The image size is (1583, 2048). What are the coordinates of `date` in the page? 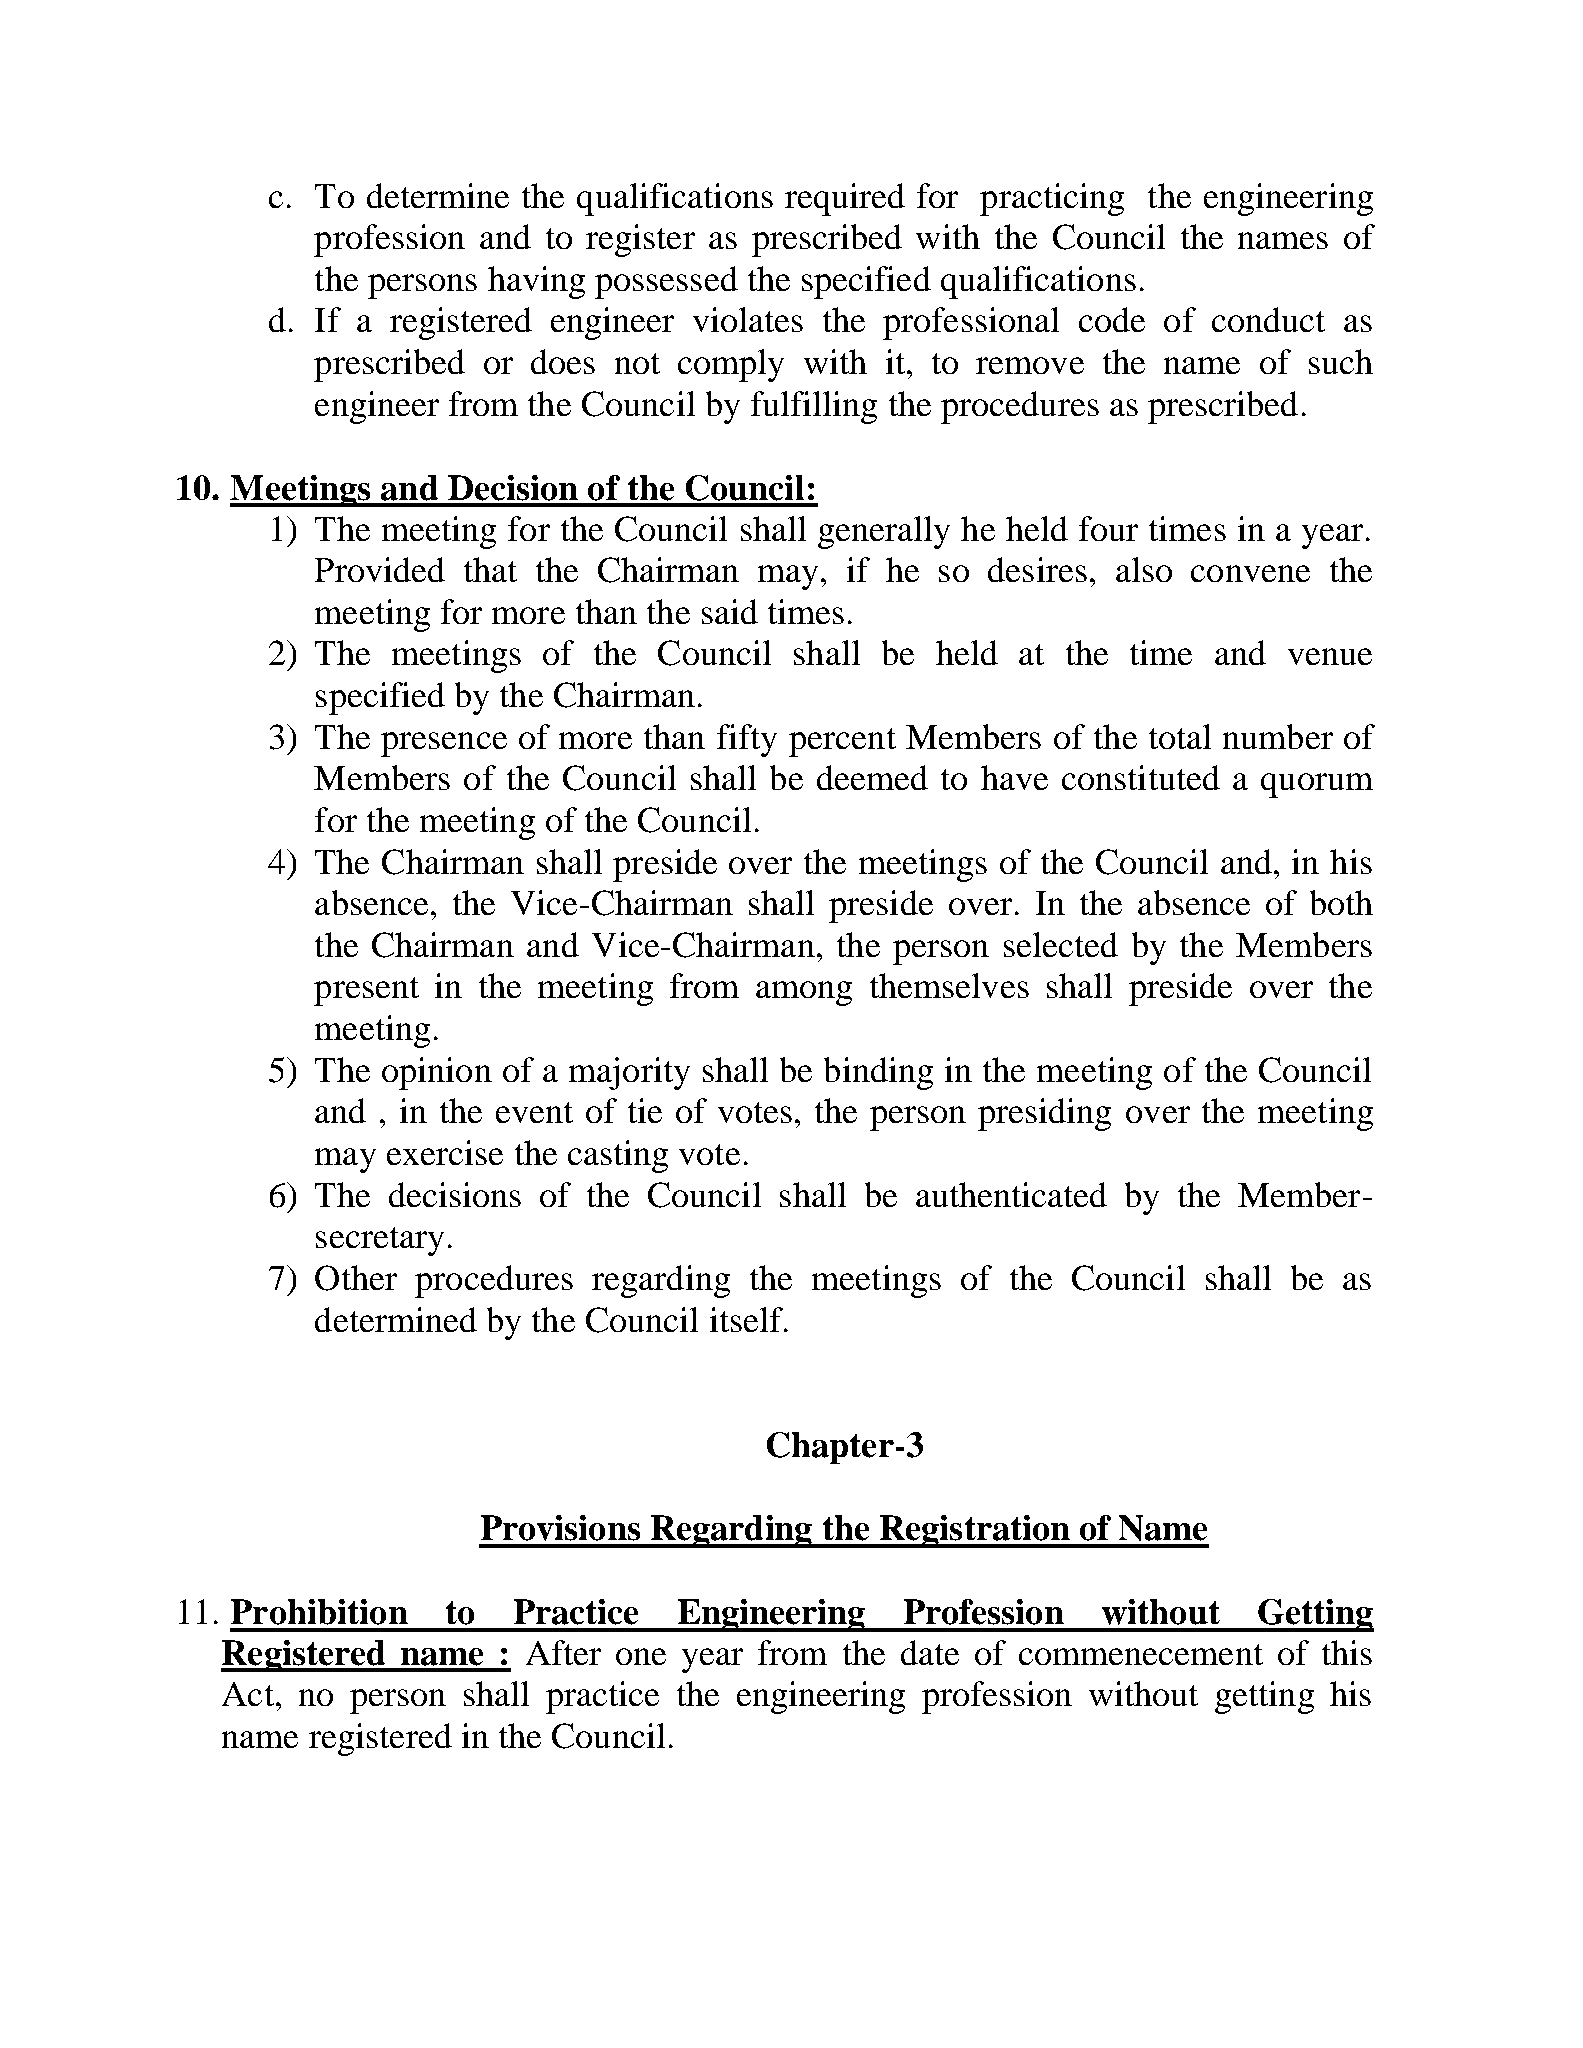 It's located at (930, 1652).
